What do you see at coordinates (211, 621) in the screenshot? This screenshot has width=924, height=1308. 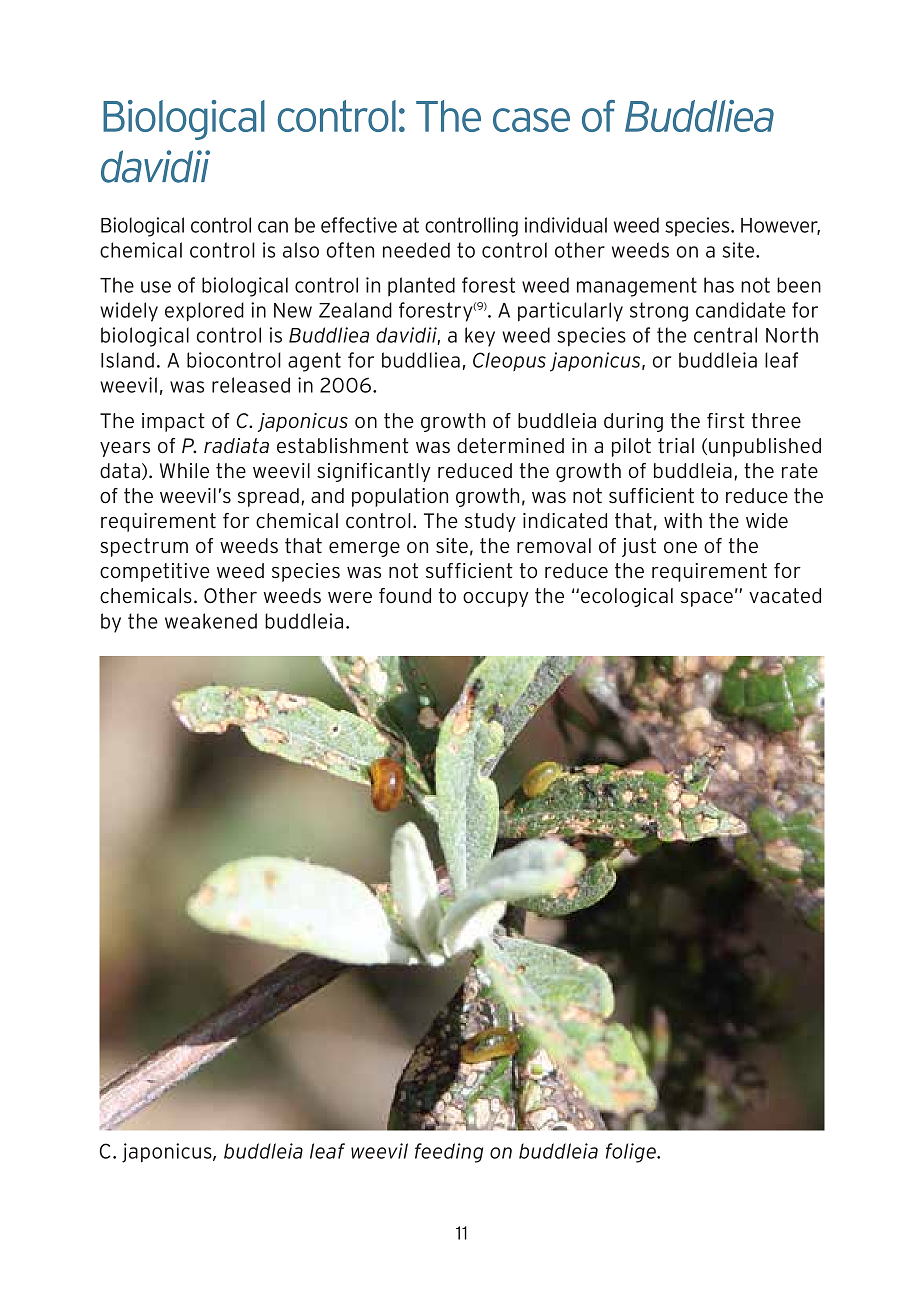 I see `weakened` at bounding box center [211, 621].
